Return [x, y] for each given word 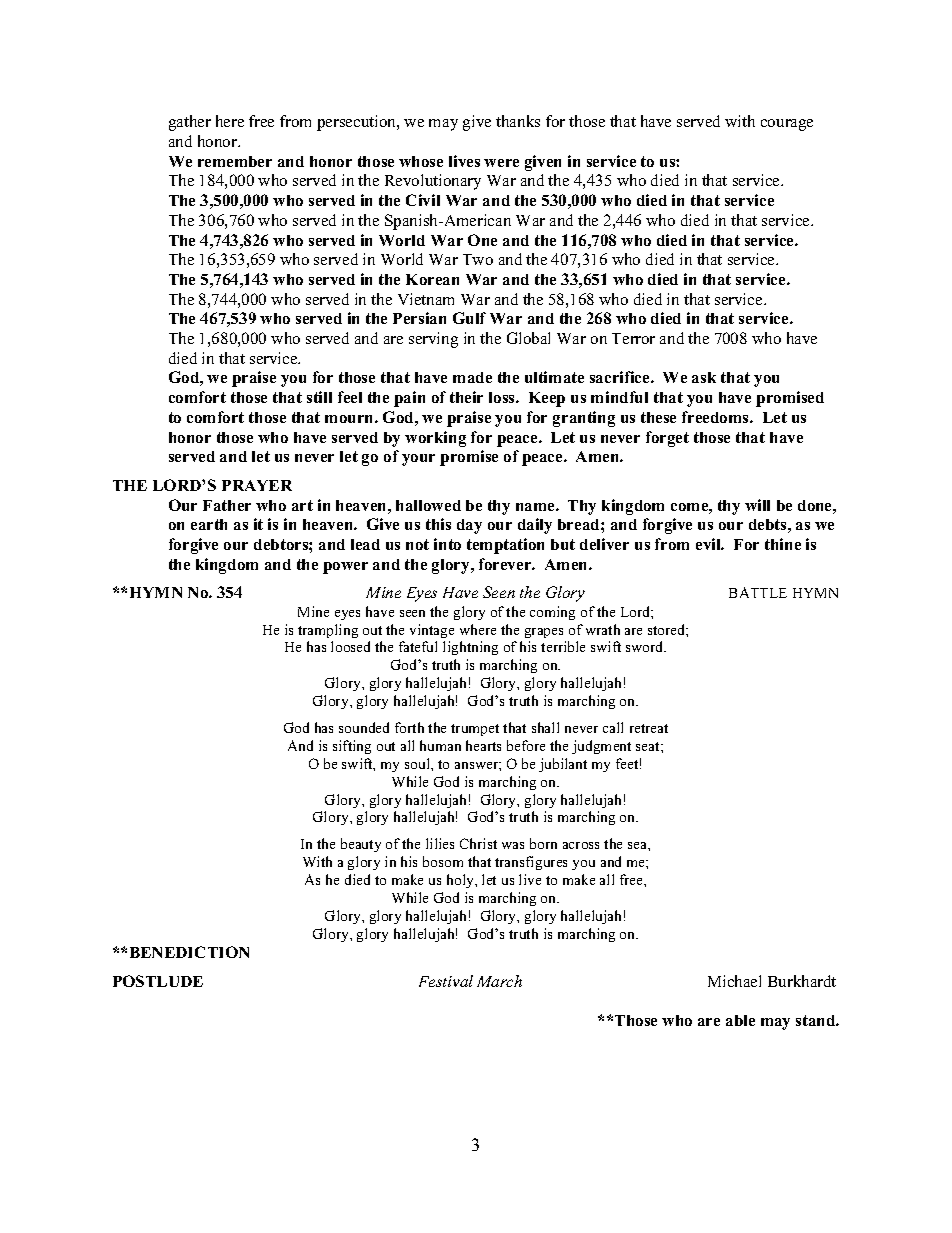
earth [209, 524]
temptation [505, 546]
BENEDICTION [189, 952]
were [501, 163]
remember [235, 161]
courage [787, 125]
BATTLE [758, 592]
